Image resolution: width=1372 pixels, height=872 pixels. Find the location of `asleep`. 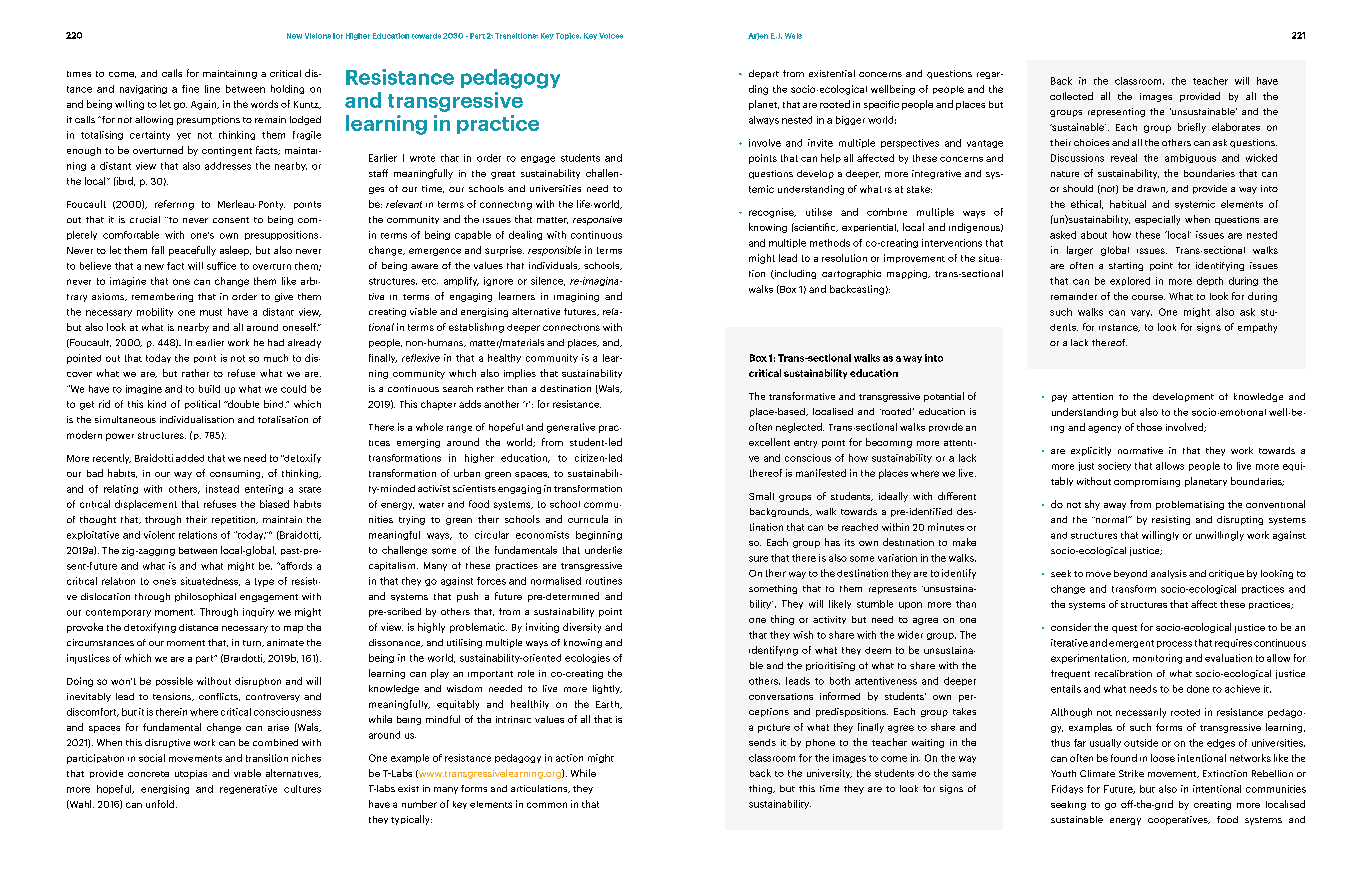

asleep is located at coordinates (235, 251).
